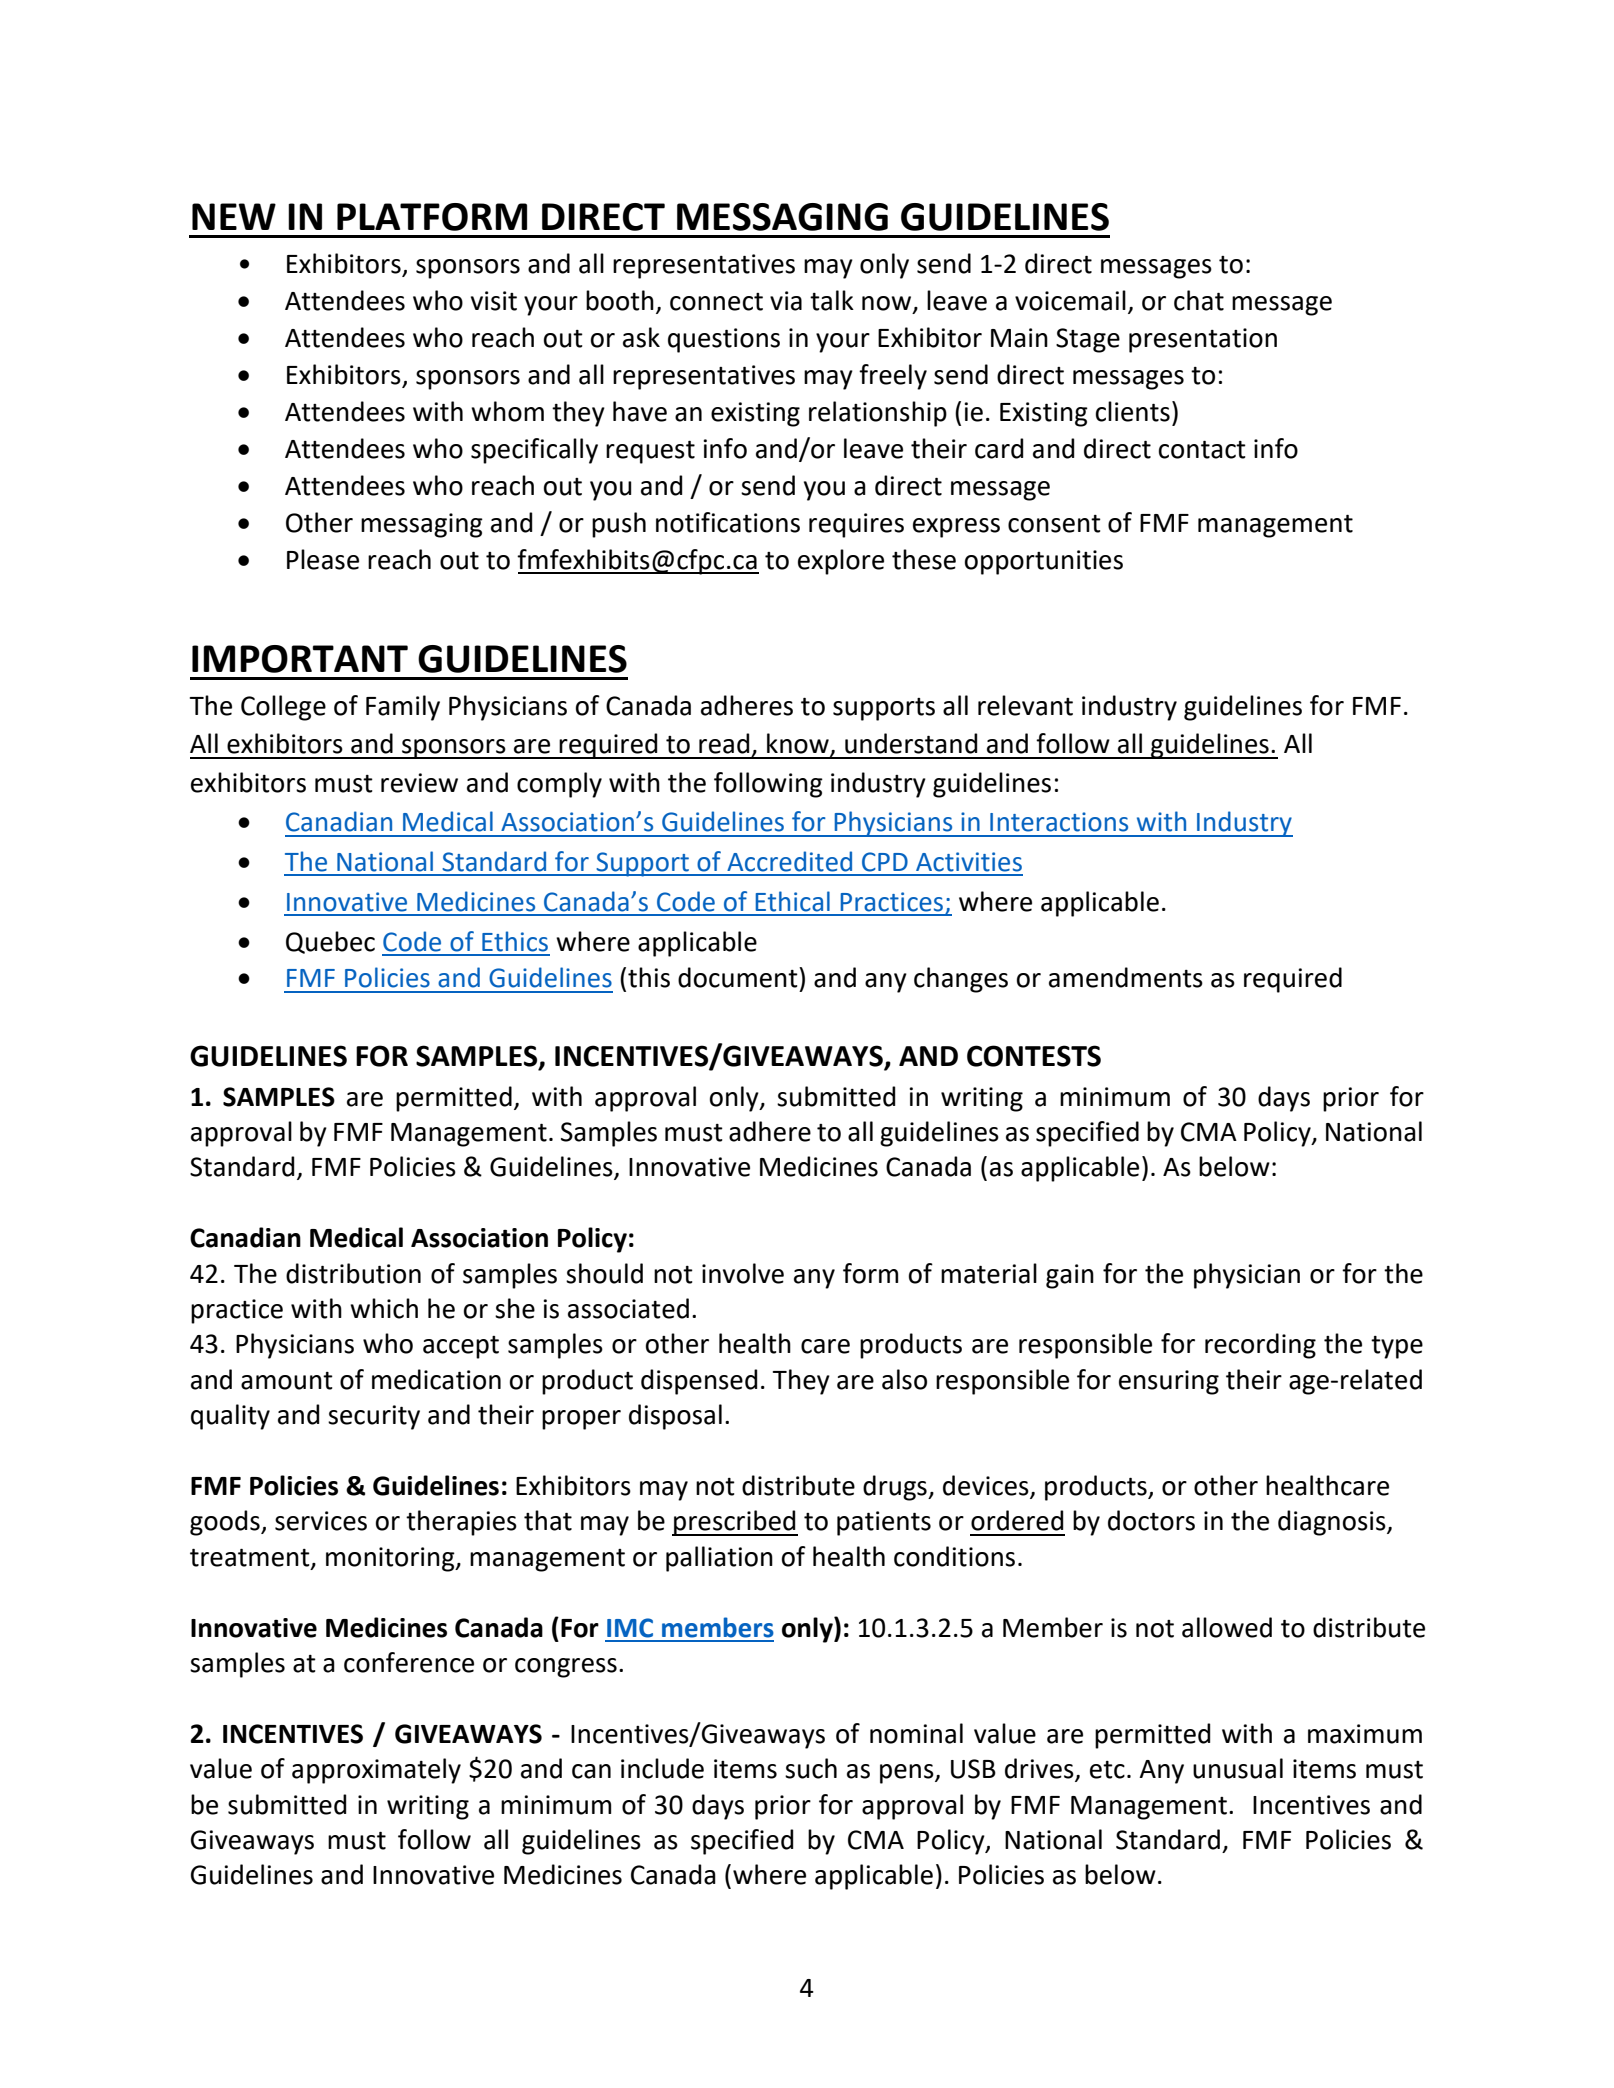 The width and height of the screenshot is (1614, 2088). Describe the element at coordinates (739, 977) in the screenshot. I see `document` at that location.
